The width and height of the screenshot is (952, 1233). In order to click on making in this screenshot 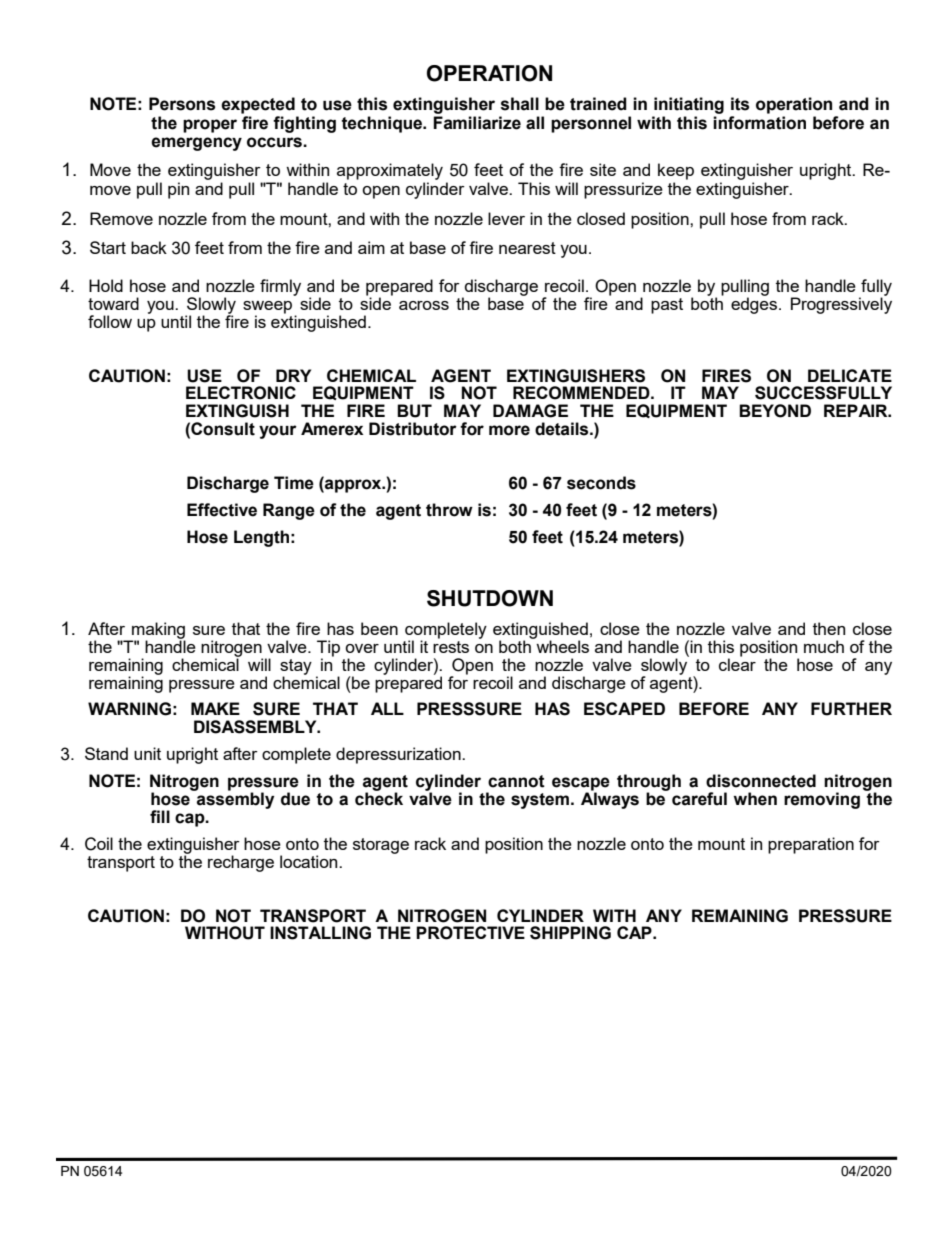, I will do `click(157, 631)`.
